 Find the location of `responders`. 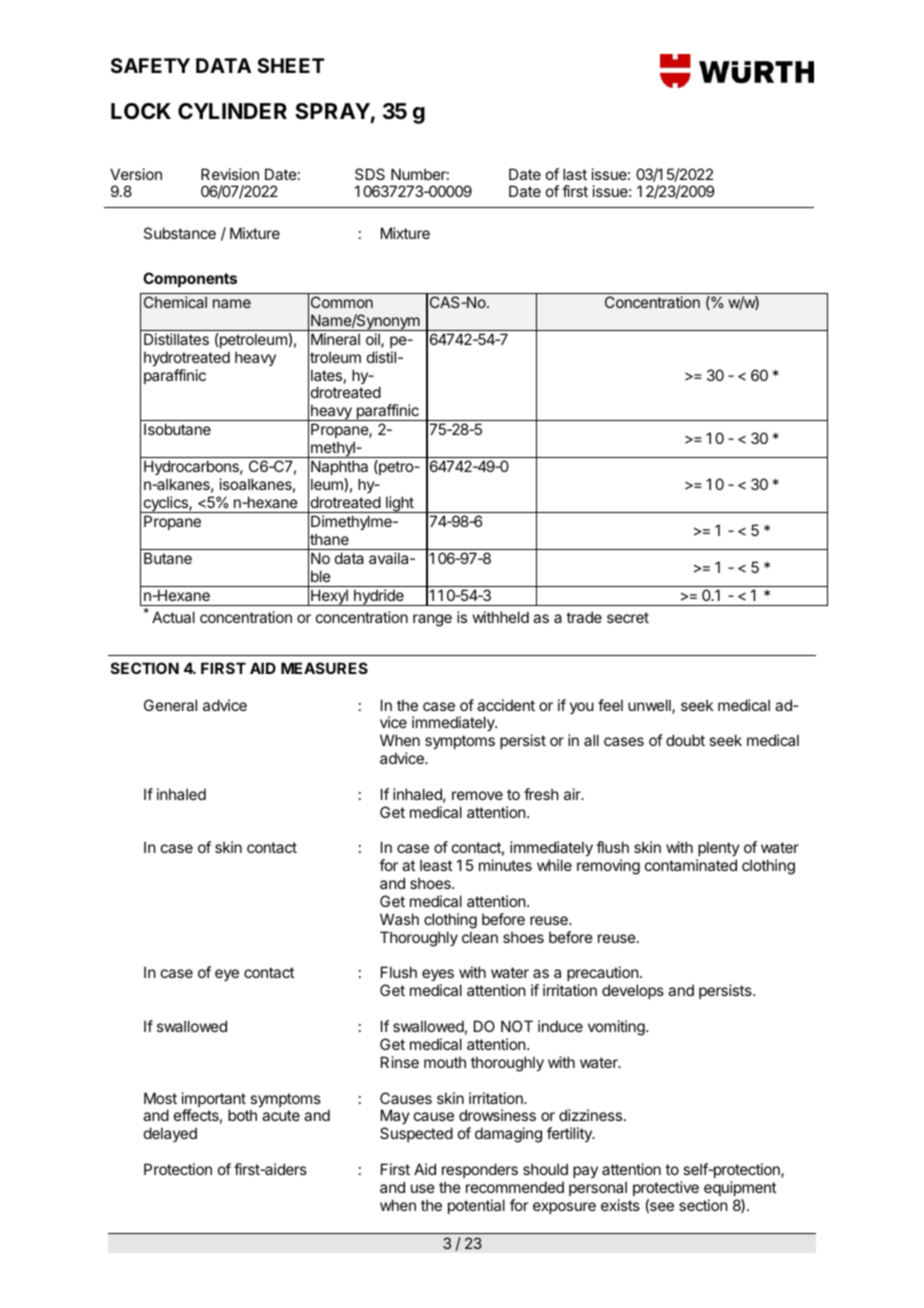

responders is located at coordinates (480, 1170).
